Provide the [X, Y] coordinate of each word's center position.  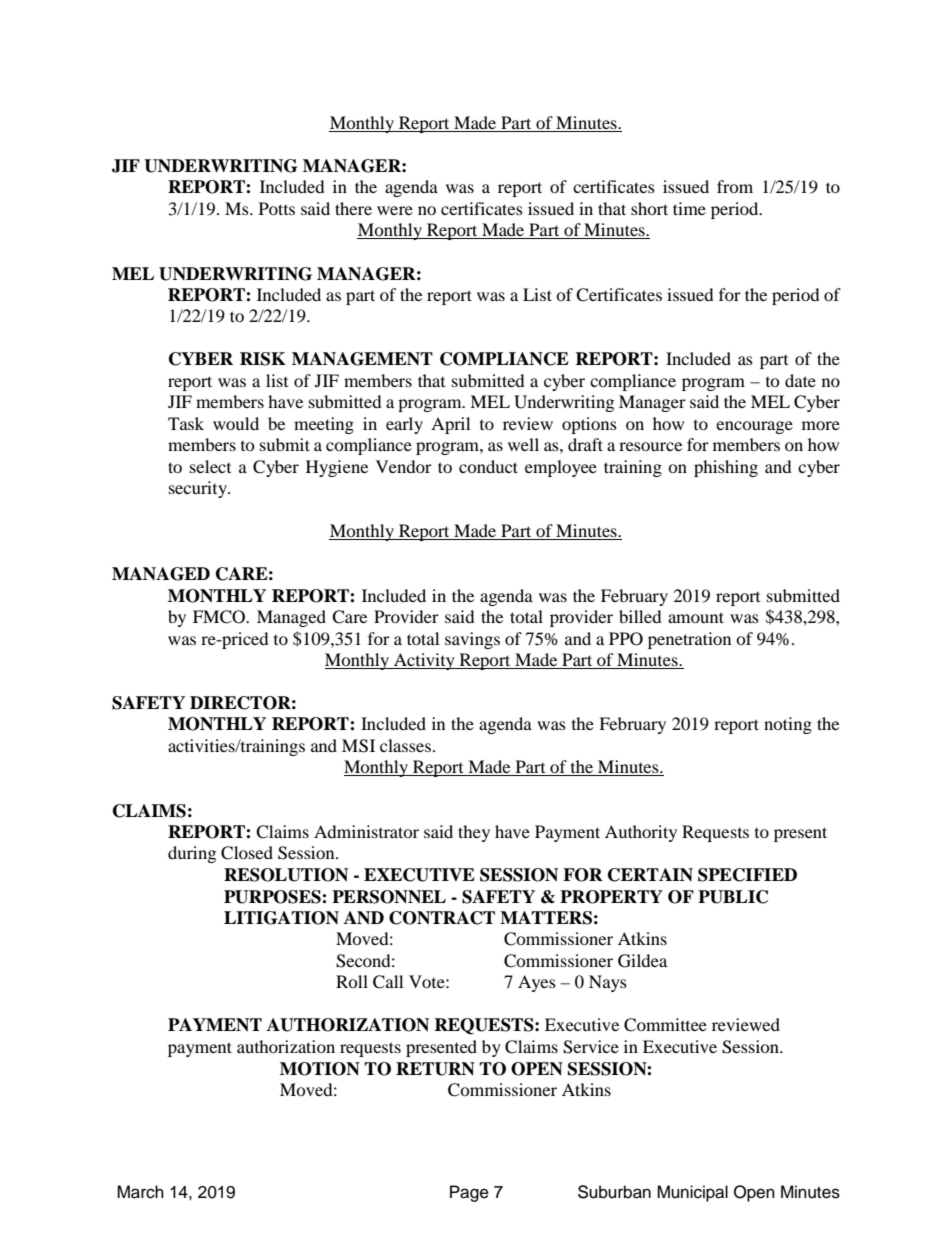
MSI [358, 746]
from [735, 186]
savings [472, 640]
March [140, 1192]
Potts [277, 208]
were [395, 210]
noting [788, 725]
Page [469, 1193]
